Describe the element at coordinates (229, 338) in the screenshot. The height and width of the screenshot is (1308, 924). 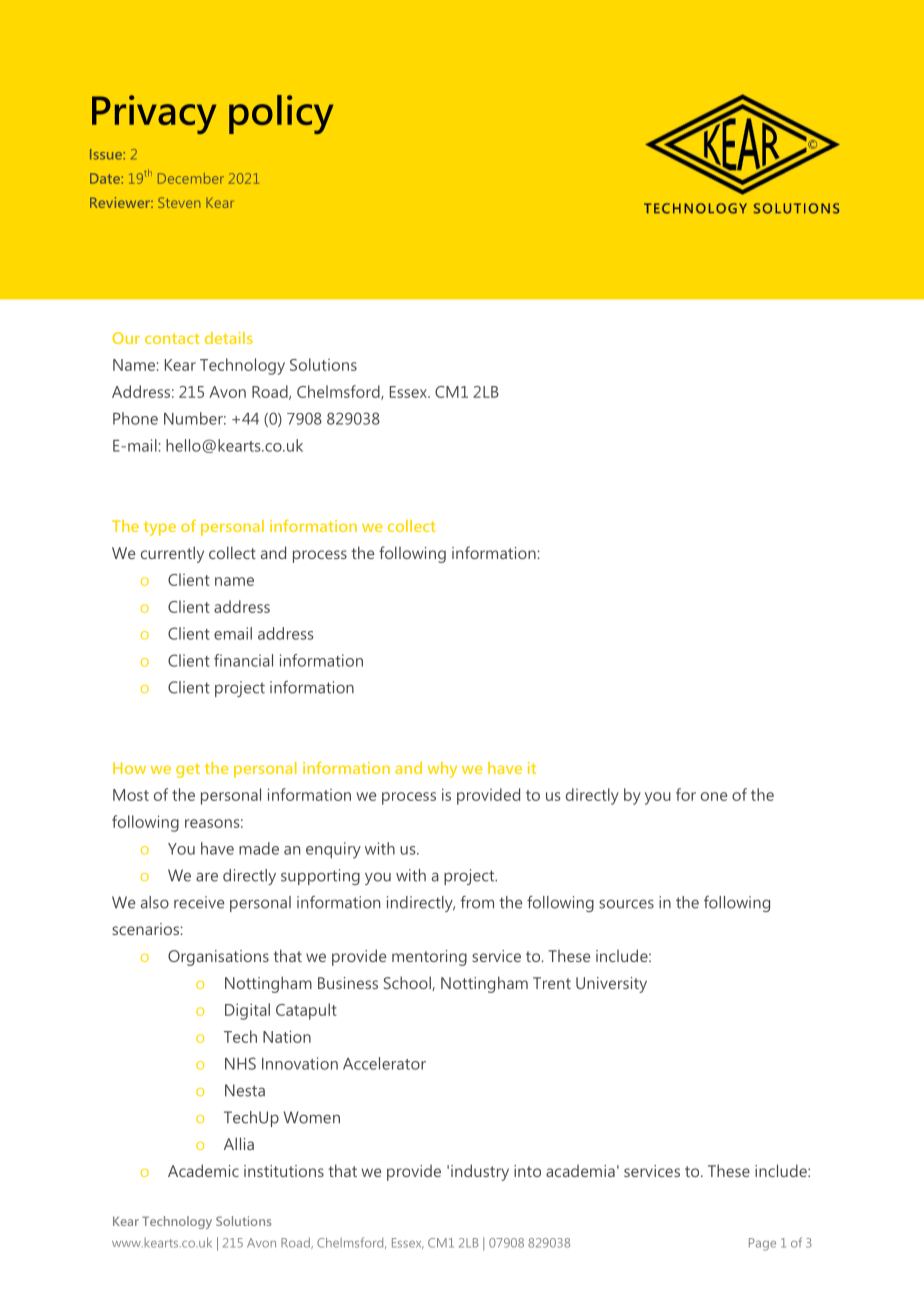
I see `details` at that location.
